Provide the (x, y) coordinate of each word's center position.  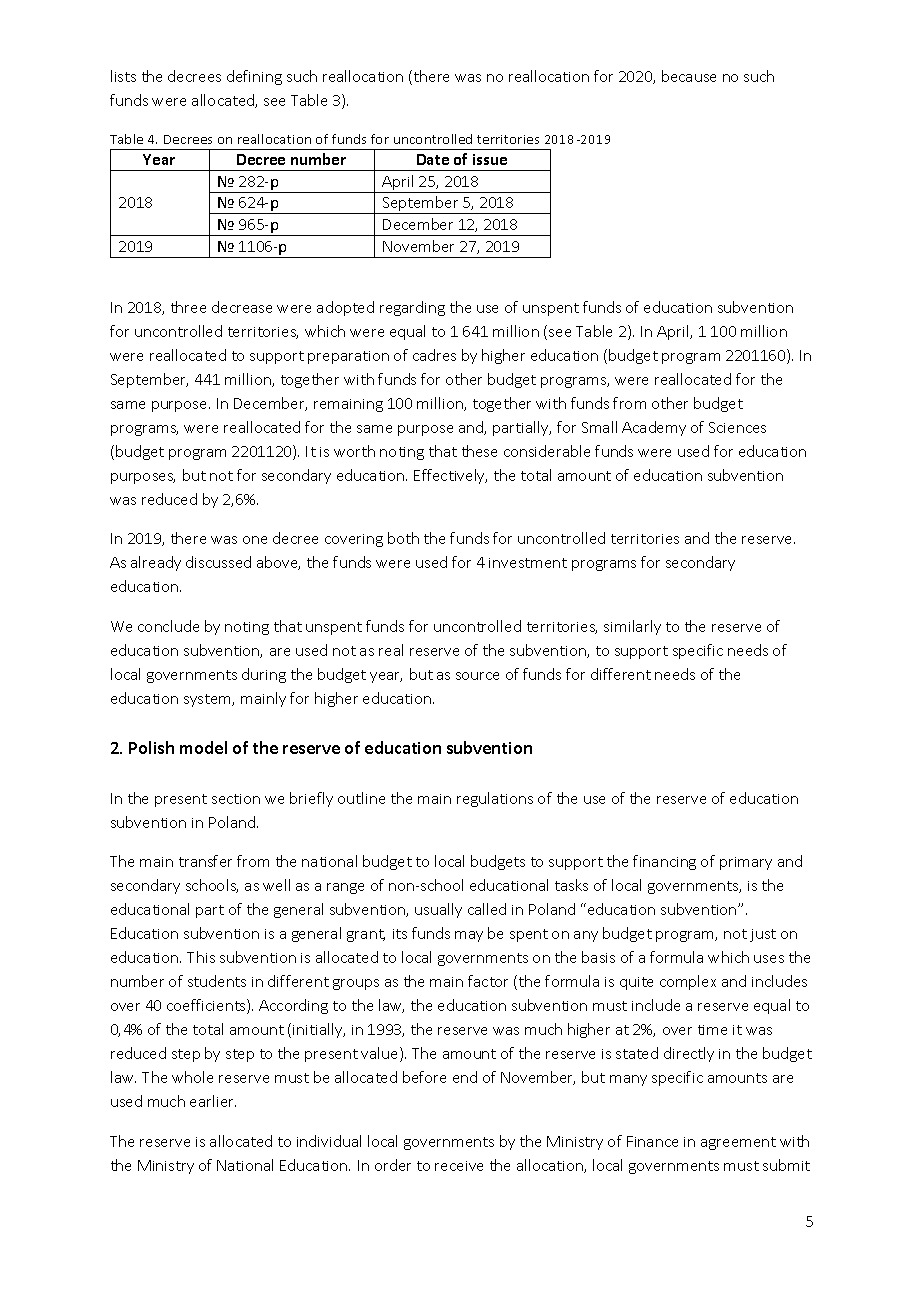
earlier (213, 1101)
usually (438, 910)
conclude (168, 626)
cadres (434, 355)
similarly (632, 627)
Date (433, 159)
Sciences (737, 427)
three (188, 307)
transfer (205, 861)
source (477, 676)
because (689, 76)
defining (254, 77)
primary (746, 863)
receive (459, 1166)
